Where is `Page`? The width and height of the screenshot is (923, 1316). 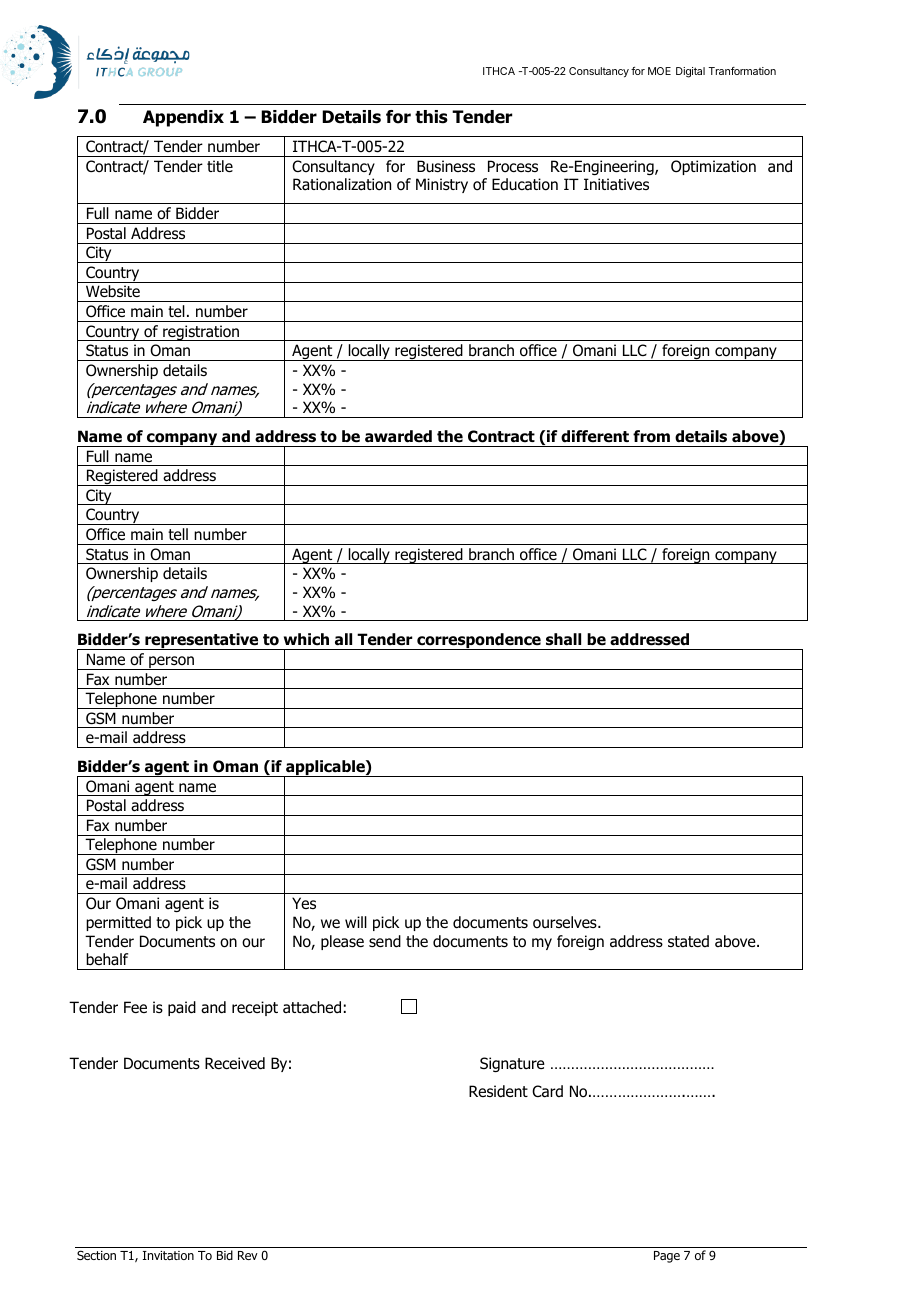 Page is located at coordinates (667, 1257).
